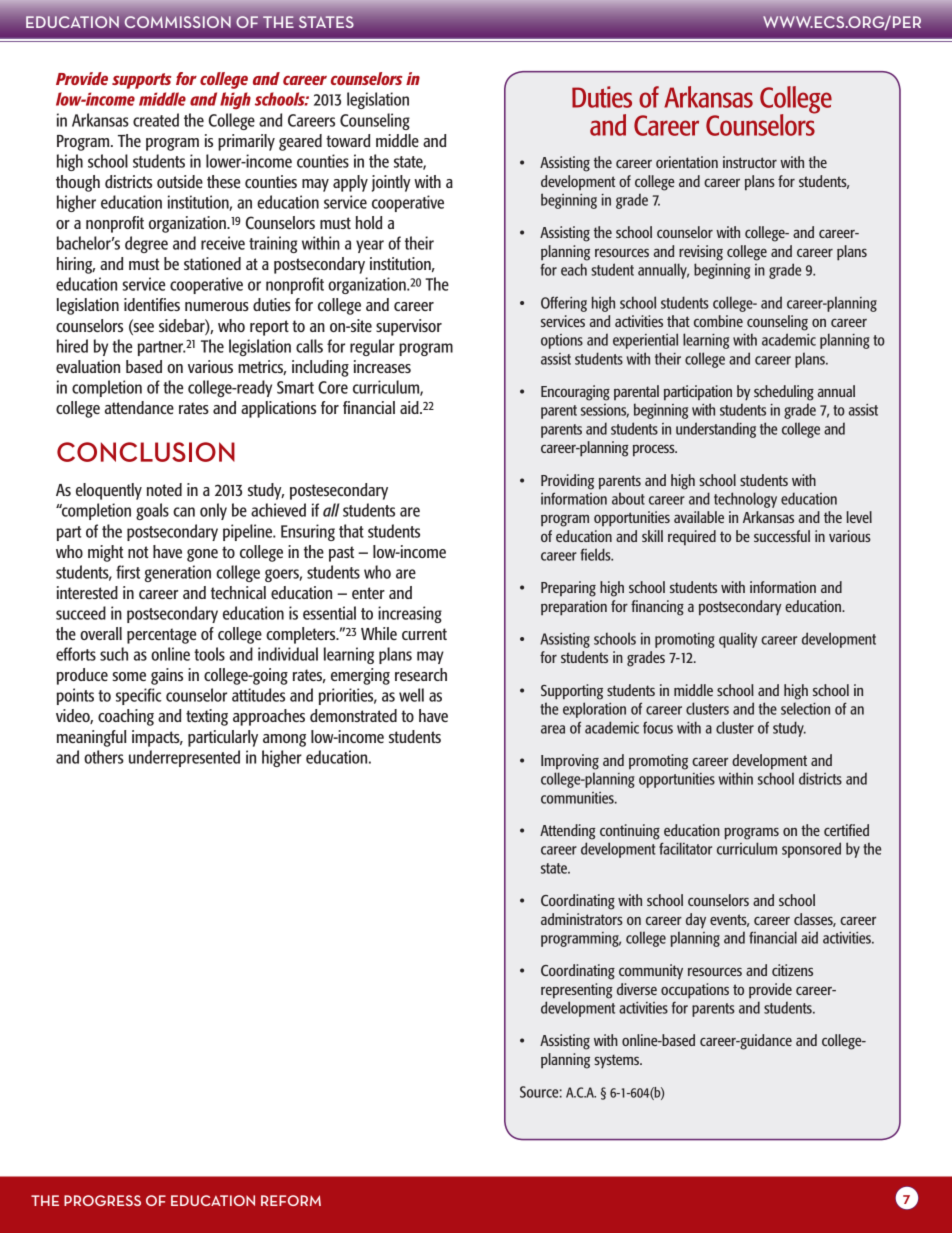  Describe the element at coordinates (291, 1200) in the screenshot. I see `REFORM` at that location.
